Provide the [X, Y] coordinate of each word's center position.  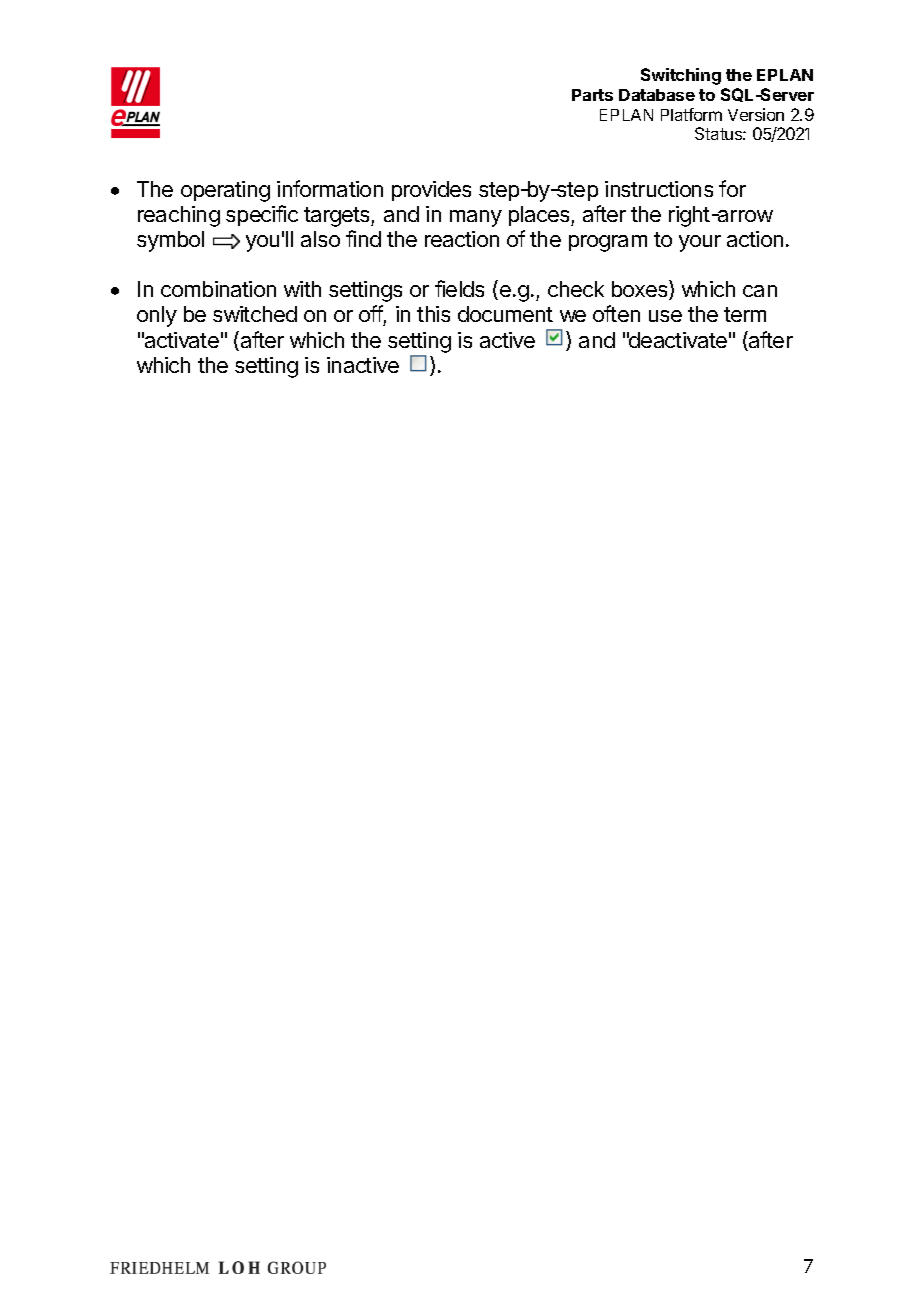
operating [225, 191]
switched [255, 314]
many [476, 218]
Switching [681, 76]
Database [657, 95]
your [700, 243]
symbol [170, 241]
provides [431, 191]
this [433, 314]
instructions [659, 189]
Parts [592, 95]
